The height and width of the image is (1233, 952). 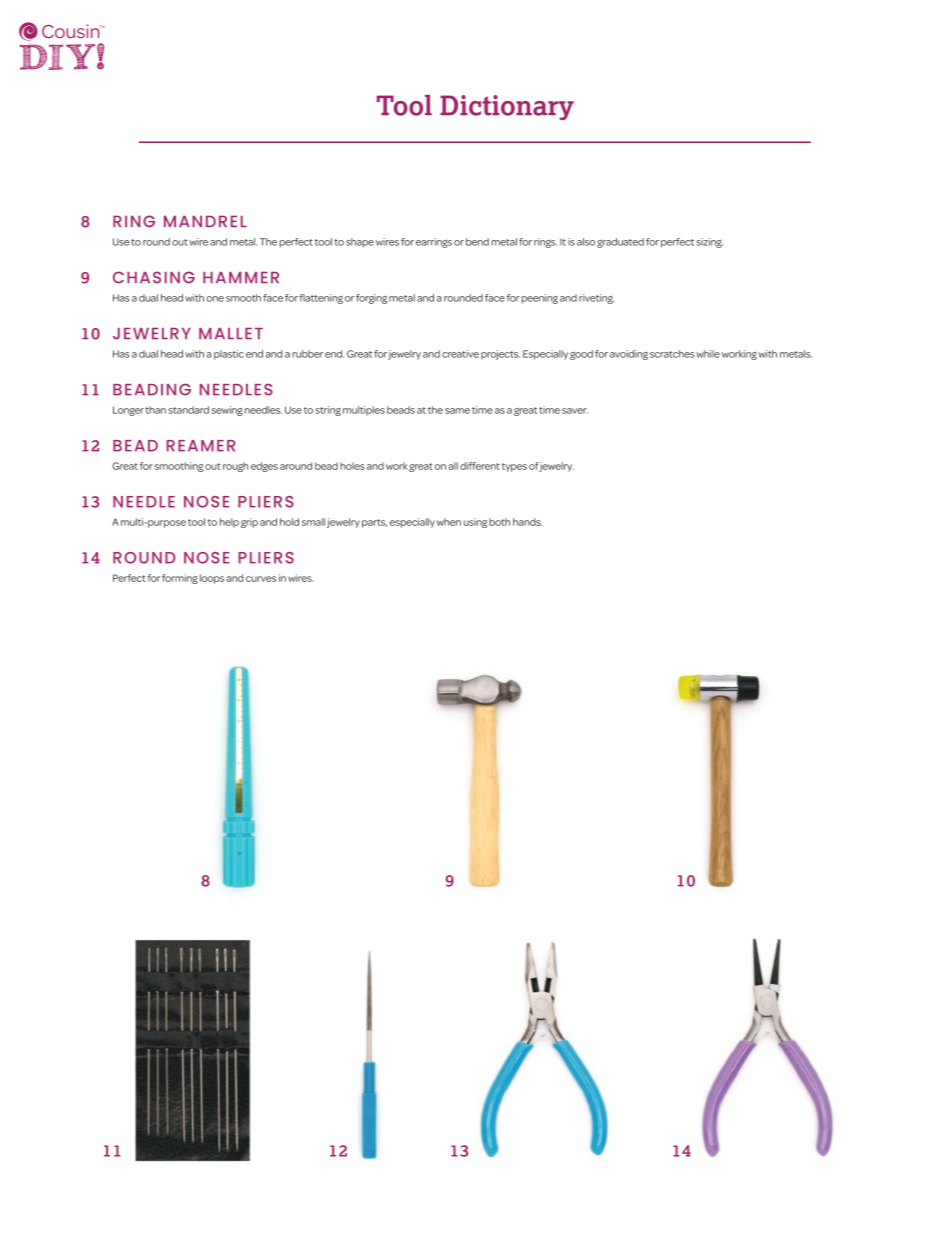 I want to click on graduated, so click(x=620, y=243).
